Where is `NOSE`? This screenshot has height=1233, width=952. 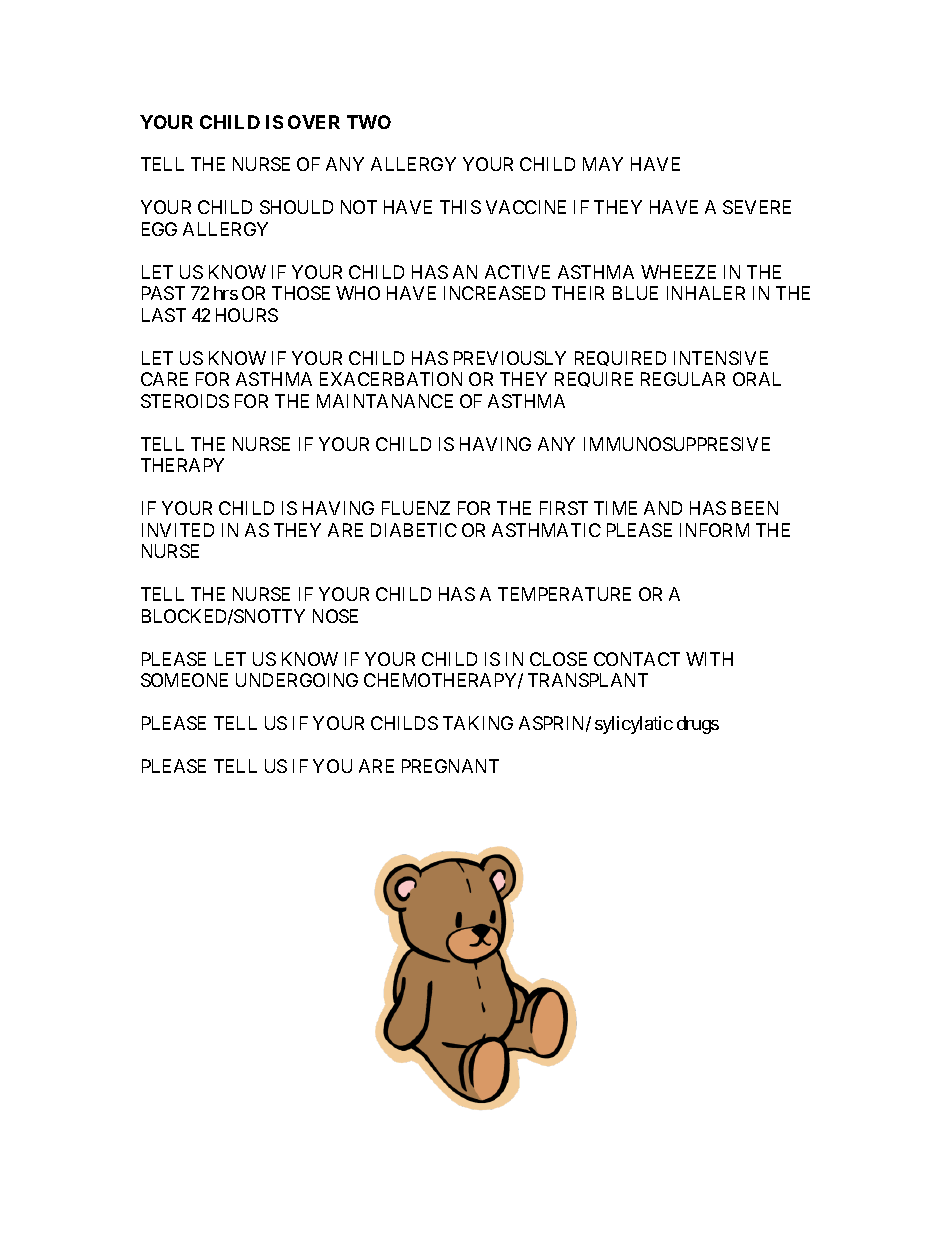
NOSE is located at coordinates (335, 616).
